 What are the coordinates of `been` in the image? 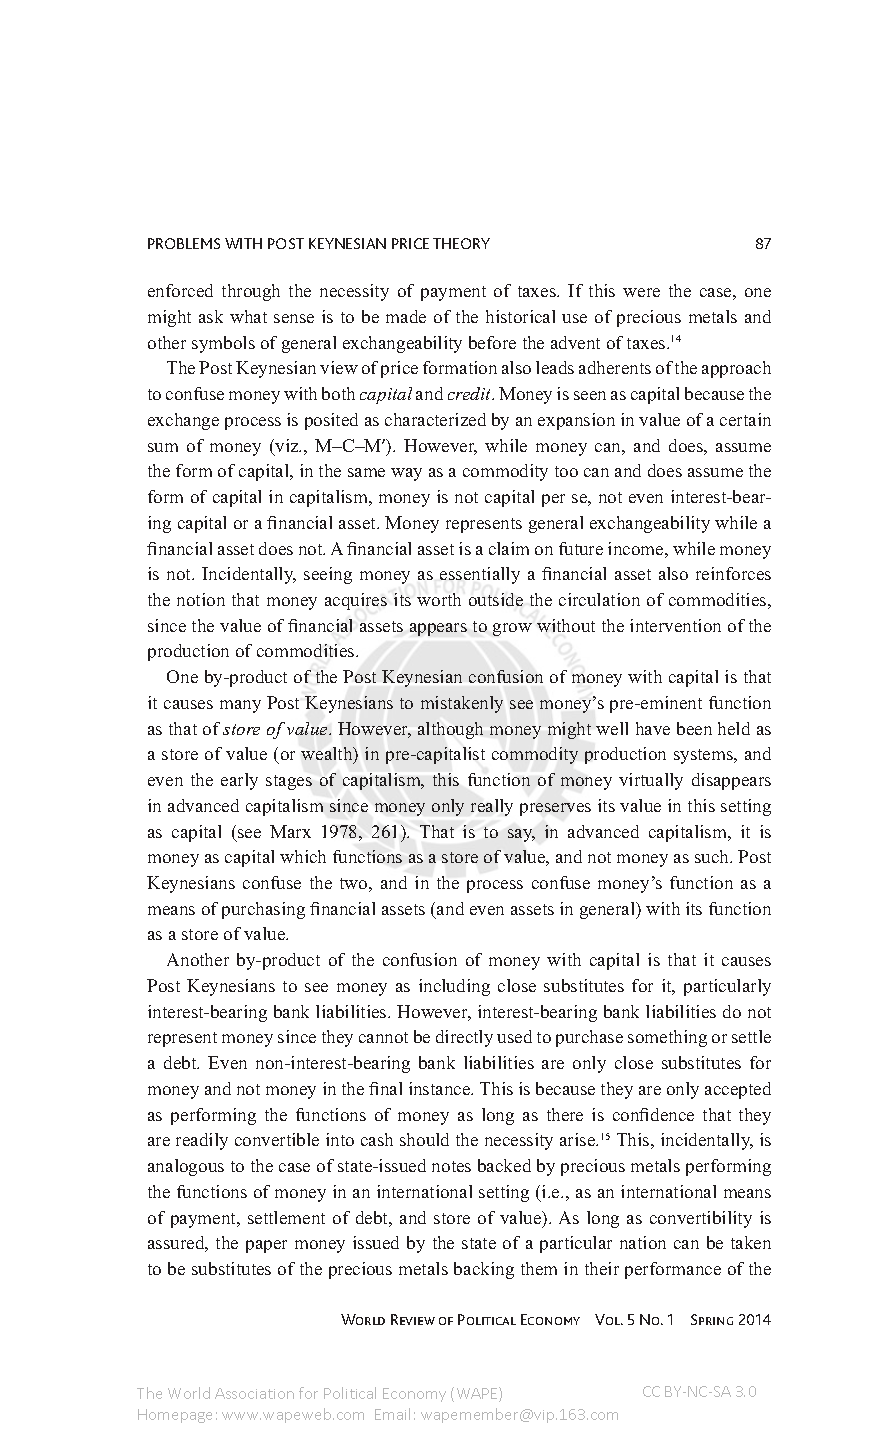 It's located at (694, 728).
